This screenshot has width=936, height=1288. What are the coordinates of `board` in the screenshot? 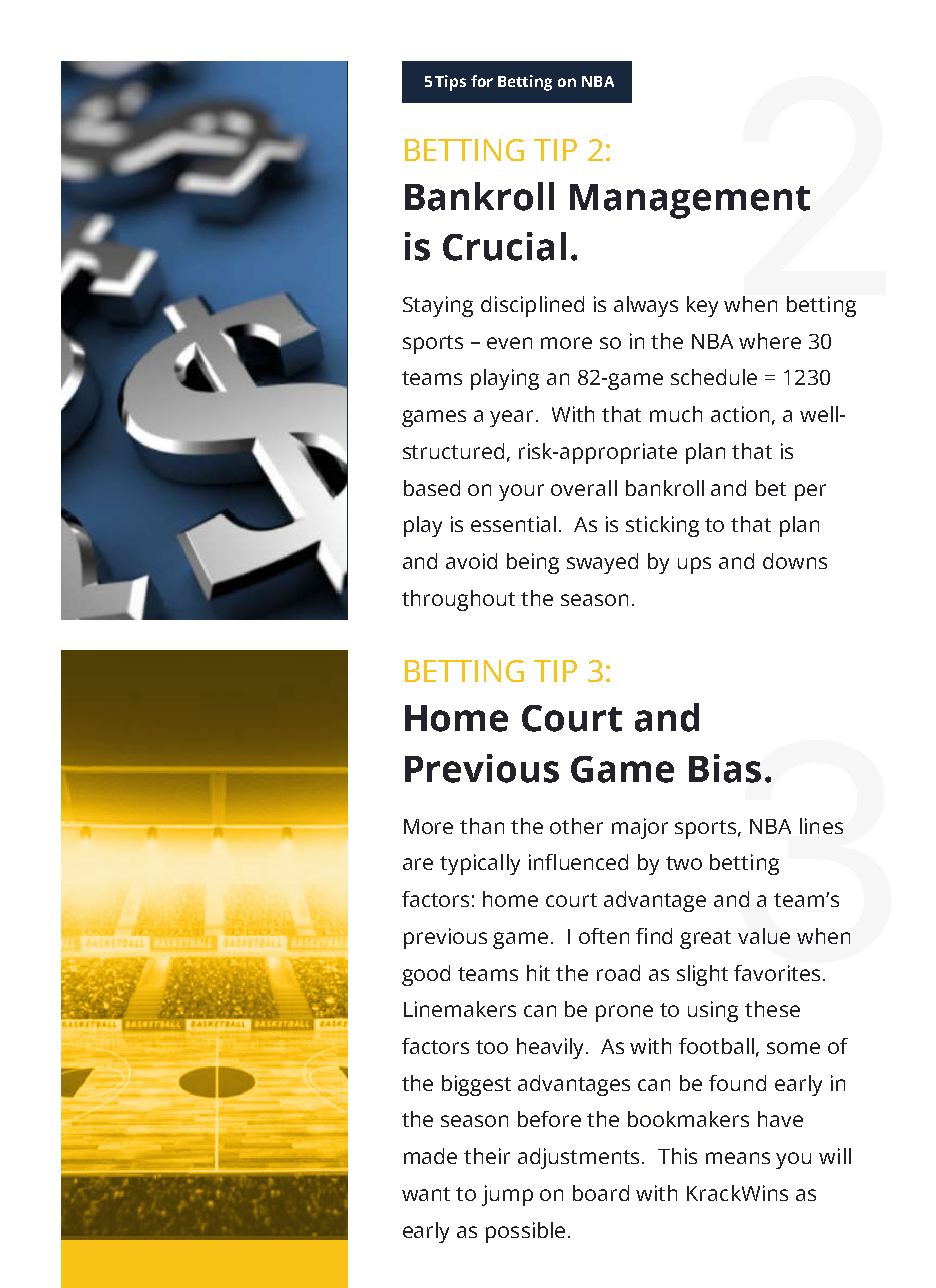 It's located at (601, 1193).
